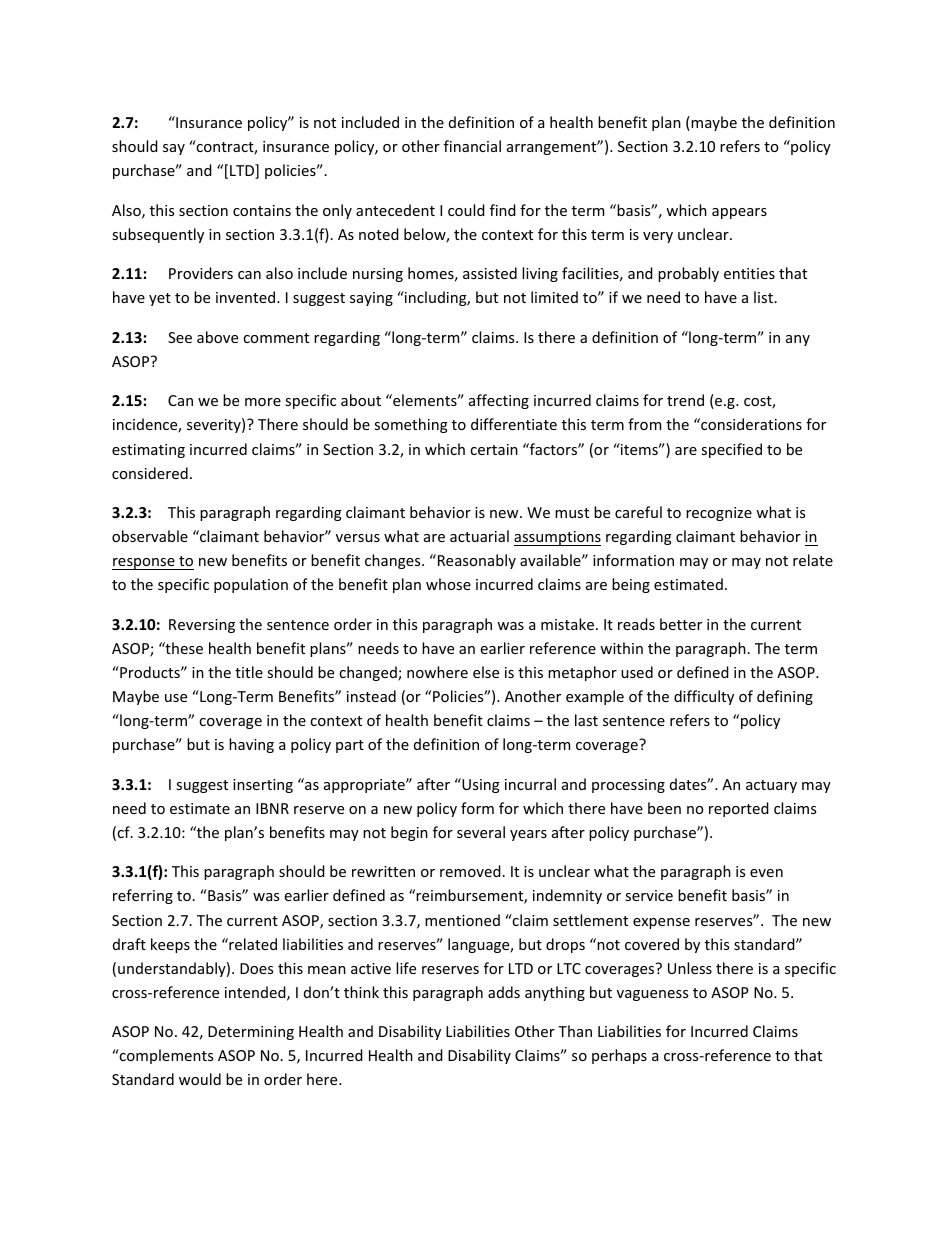  What do you see at coordinates (472, 146) in the image?
I see `financial` at bounding box center [472, 146].
